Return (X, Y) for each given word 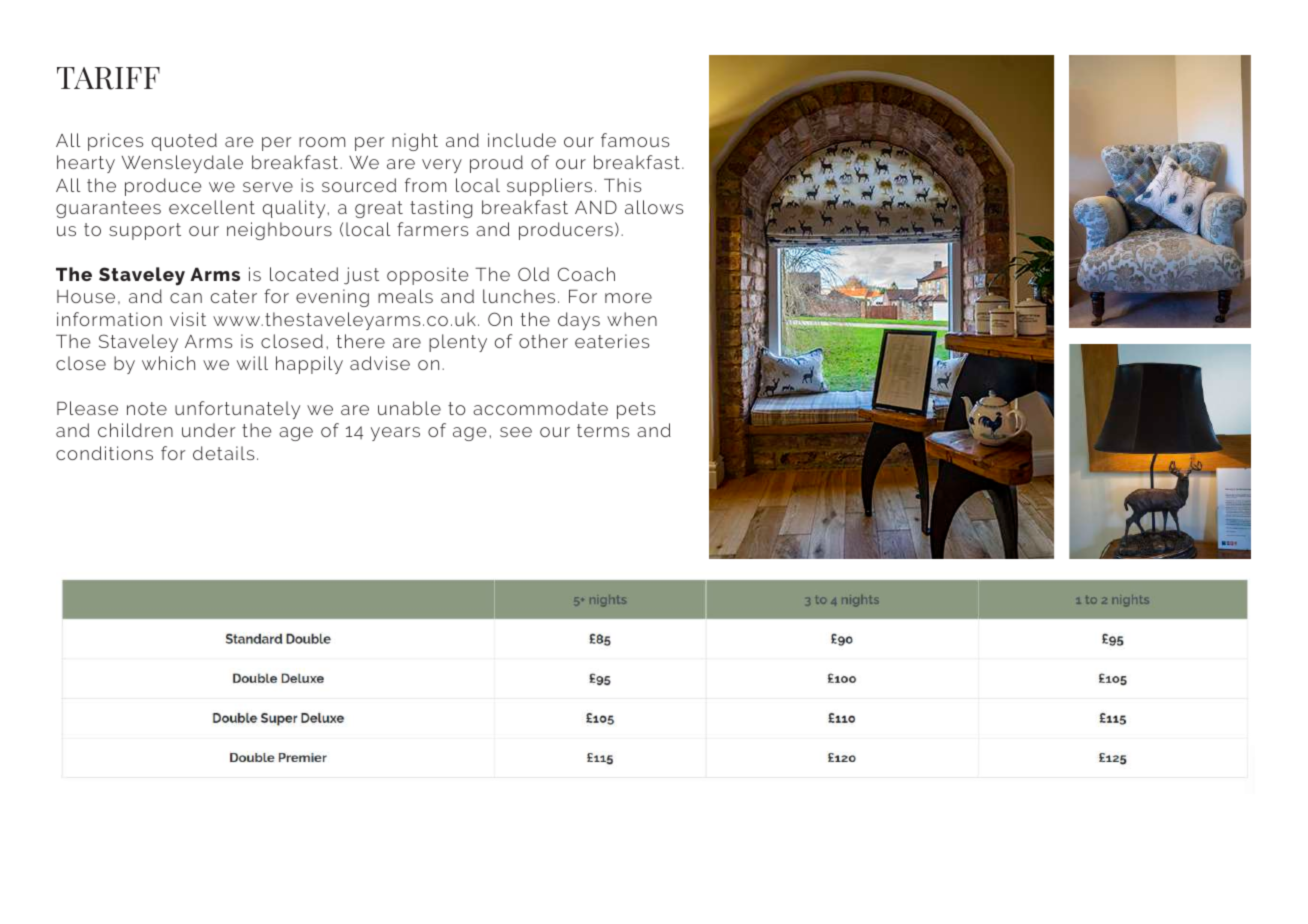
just (361, 276)
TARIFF (108, 78)
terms (603, 430)
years (395, 434)
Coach (586, 274)
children (135, 430)
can (186, 298)
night (415, 142)
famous (635, 140)
